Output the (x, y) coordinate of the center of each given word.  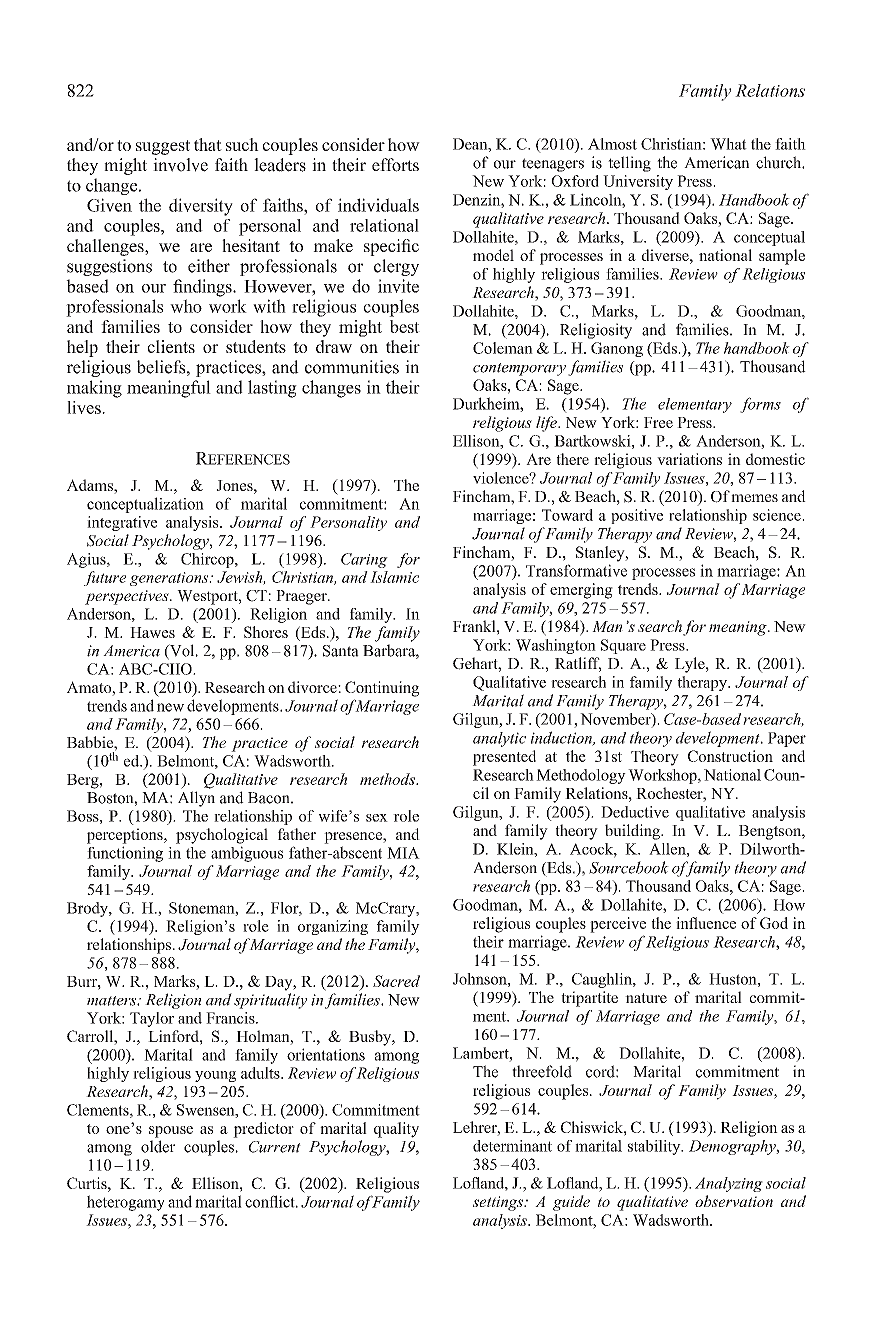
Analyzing (729, 1184)
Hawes (152, 632)
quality (396, 1130)
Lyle (691, 665)
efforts (395, 165)
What (728, 144)
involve (180, 165)
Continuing (382, 689)
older (158, 1146)
